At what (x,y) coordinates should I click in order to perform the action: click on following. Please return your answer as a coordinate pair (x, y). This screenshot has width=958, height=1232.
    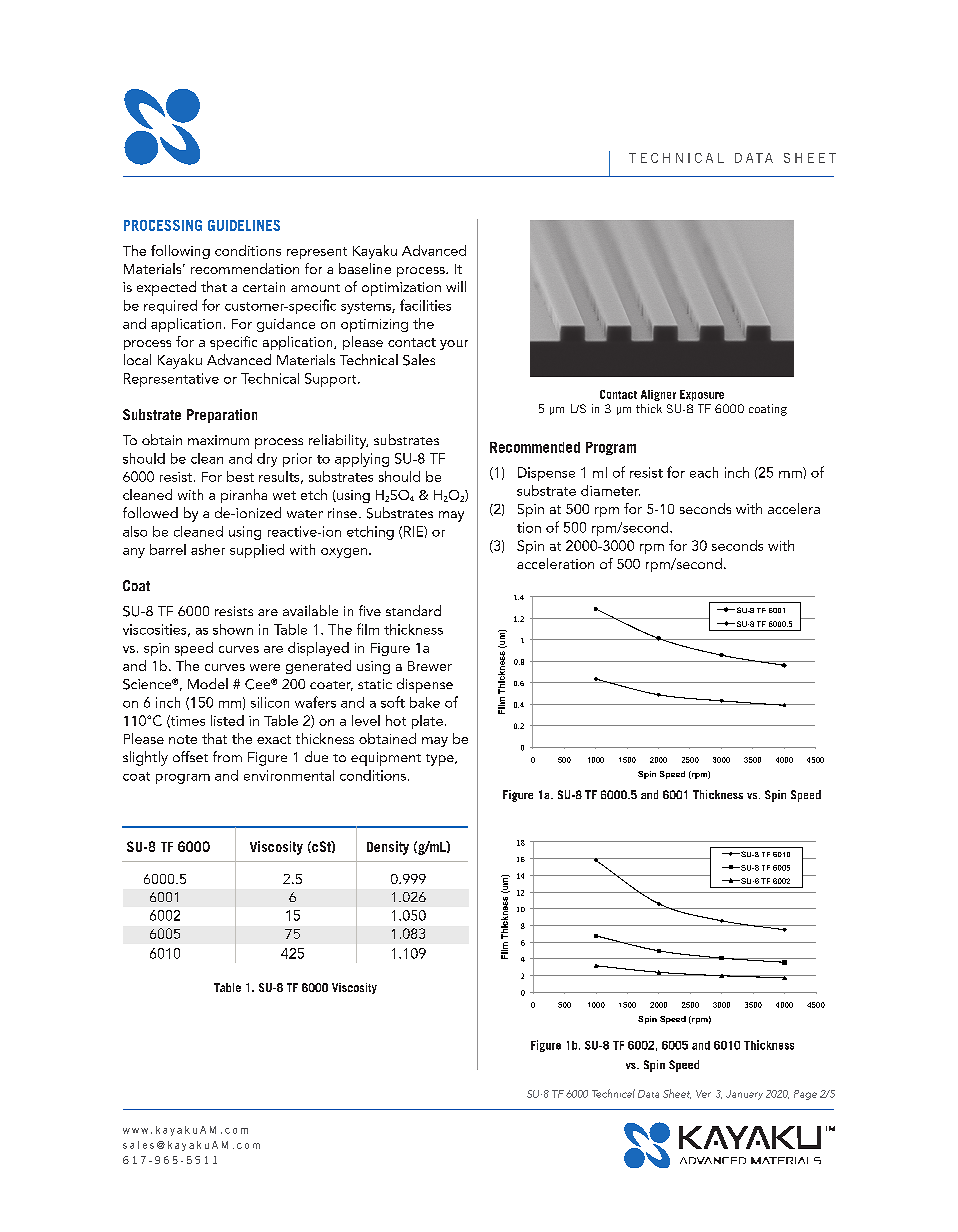
    Looking at the image, I should click on (180, 252).
